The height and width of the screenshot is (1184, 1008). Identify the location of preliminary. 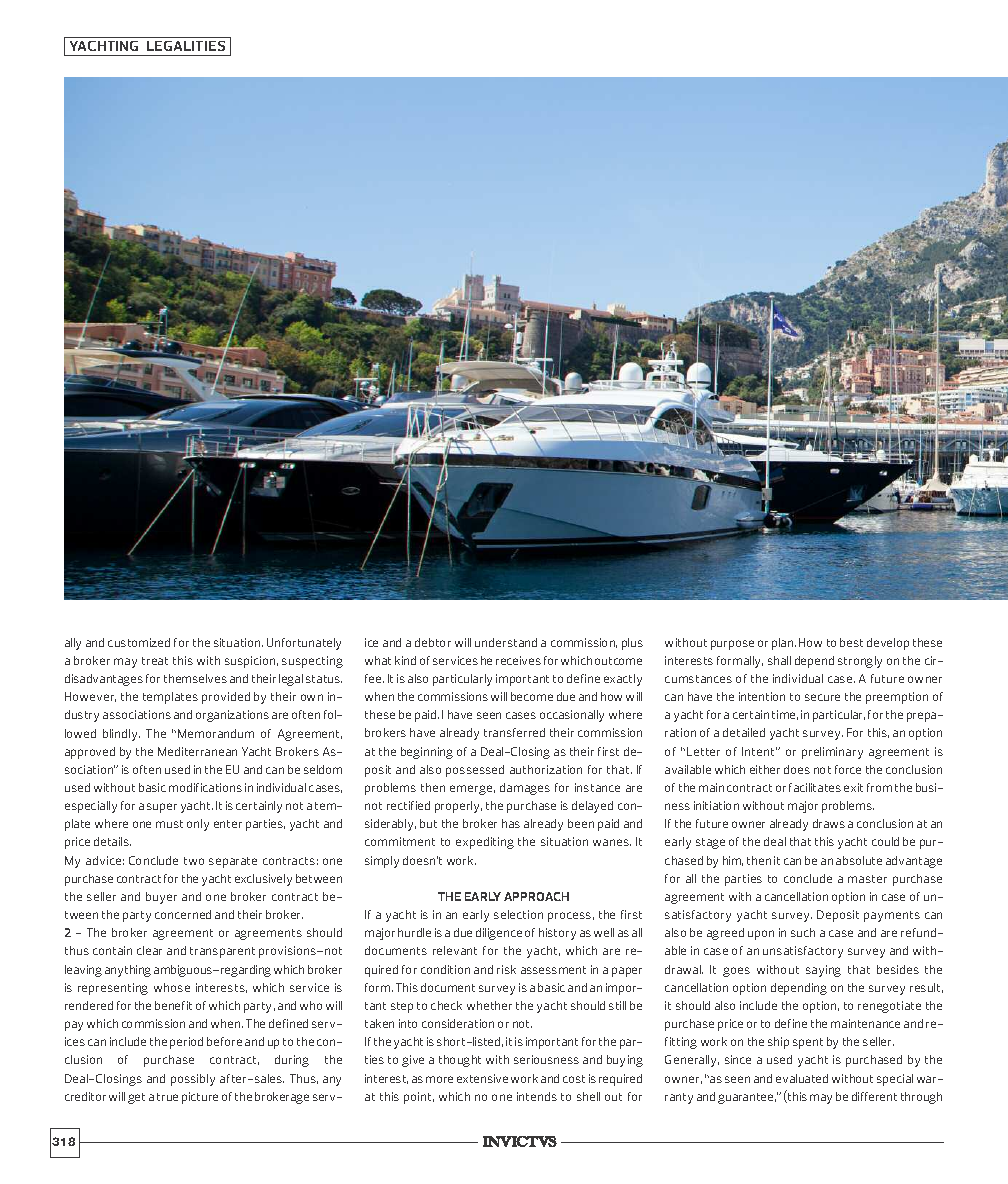
(832, 753).
